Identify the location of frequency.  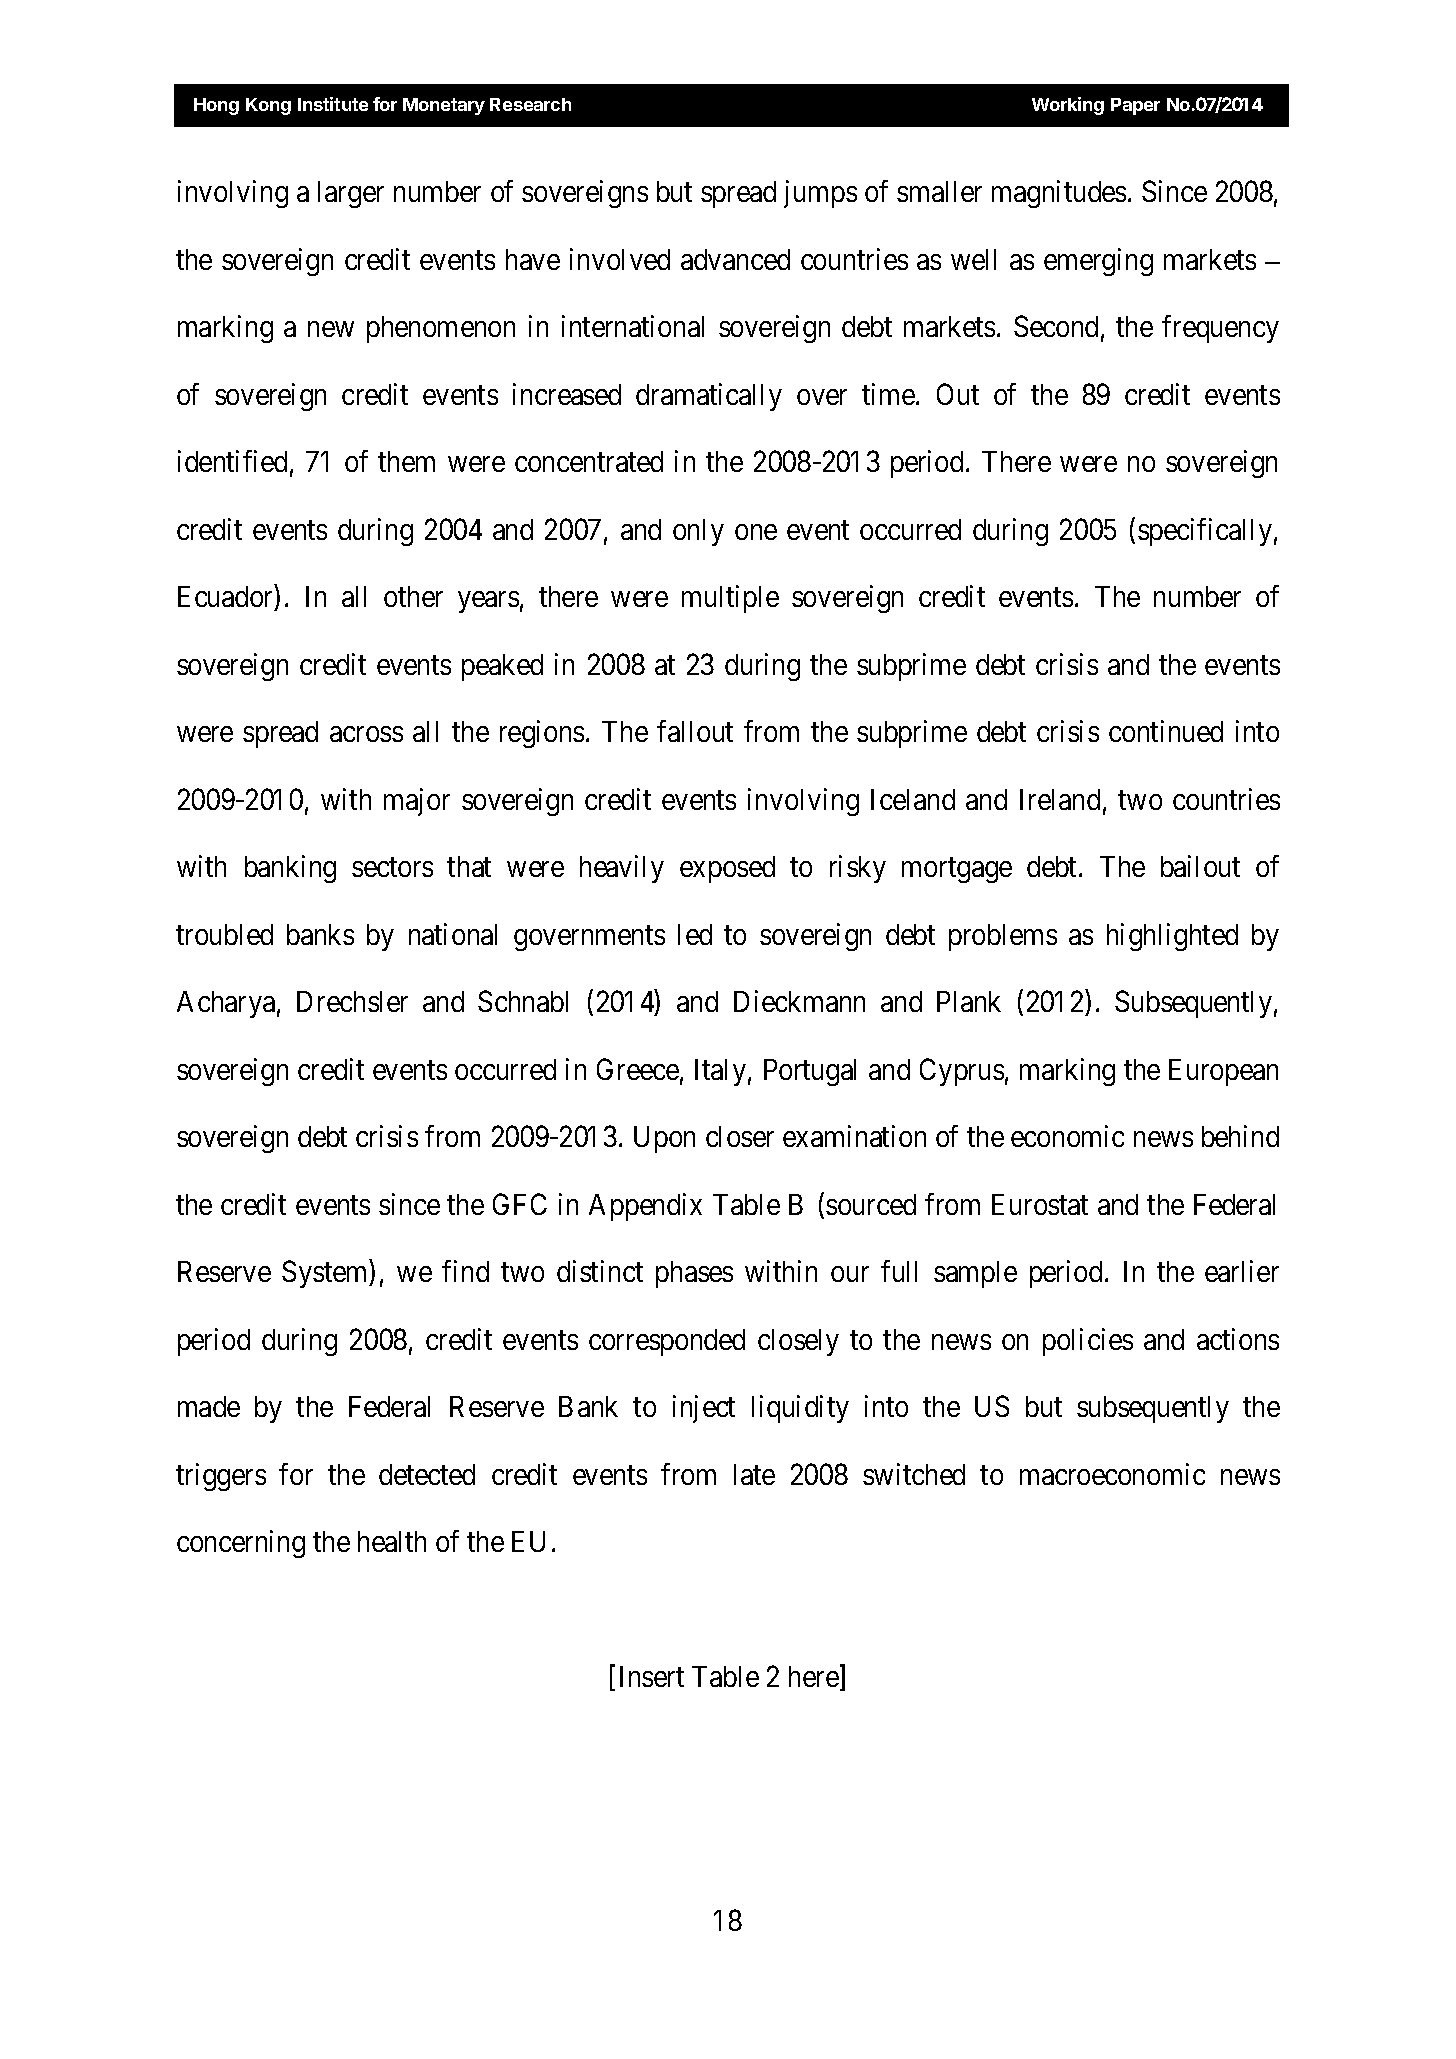
(1220, 329).
